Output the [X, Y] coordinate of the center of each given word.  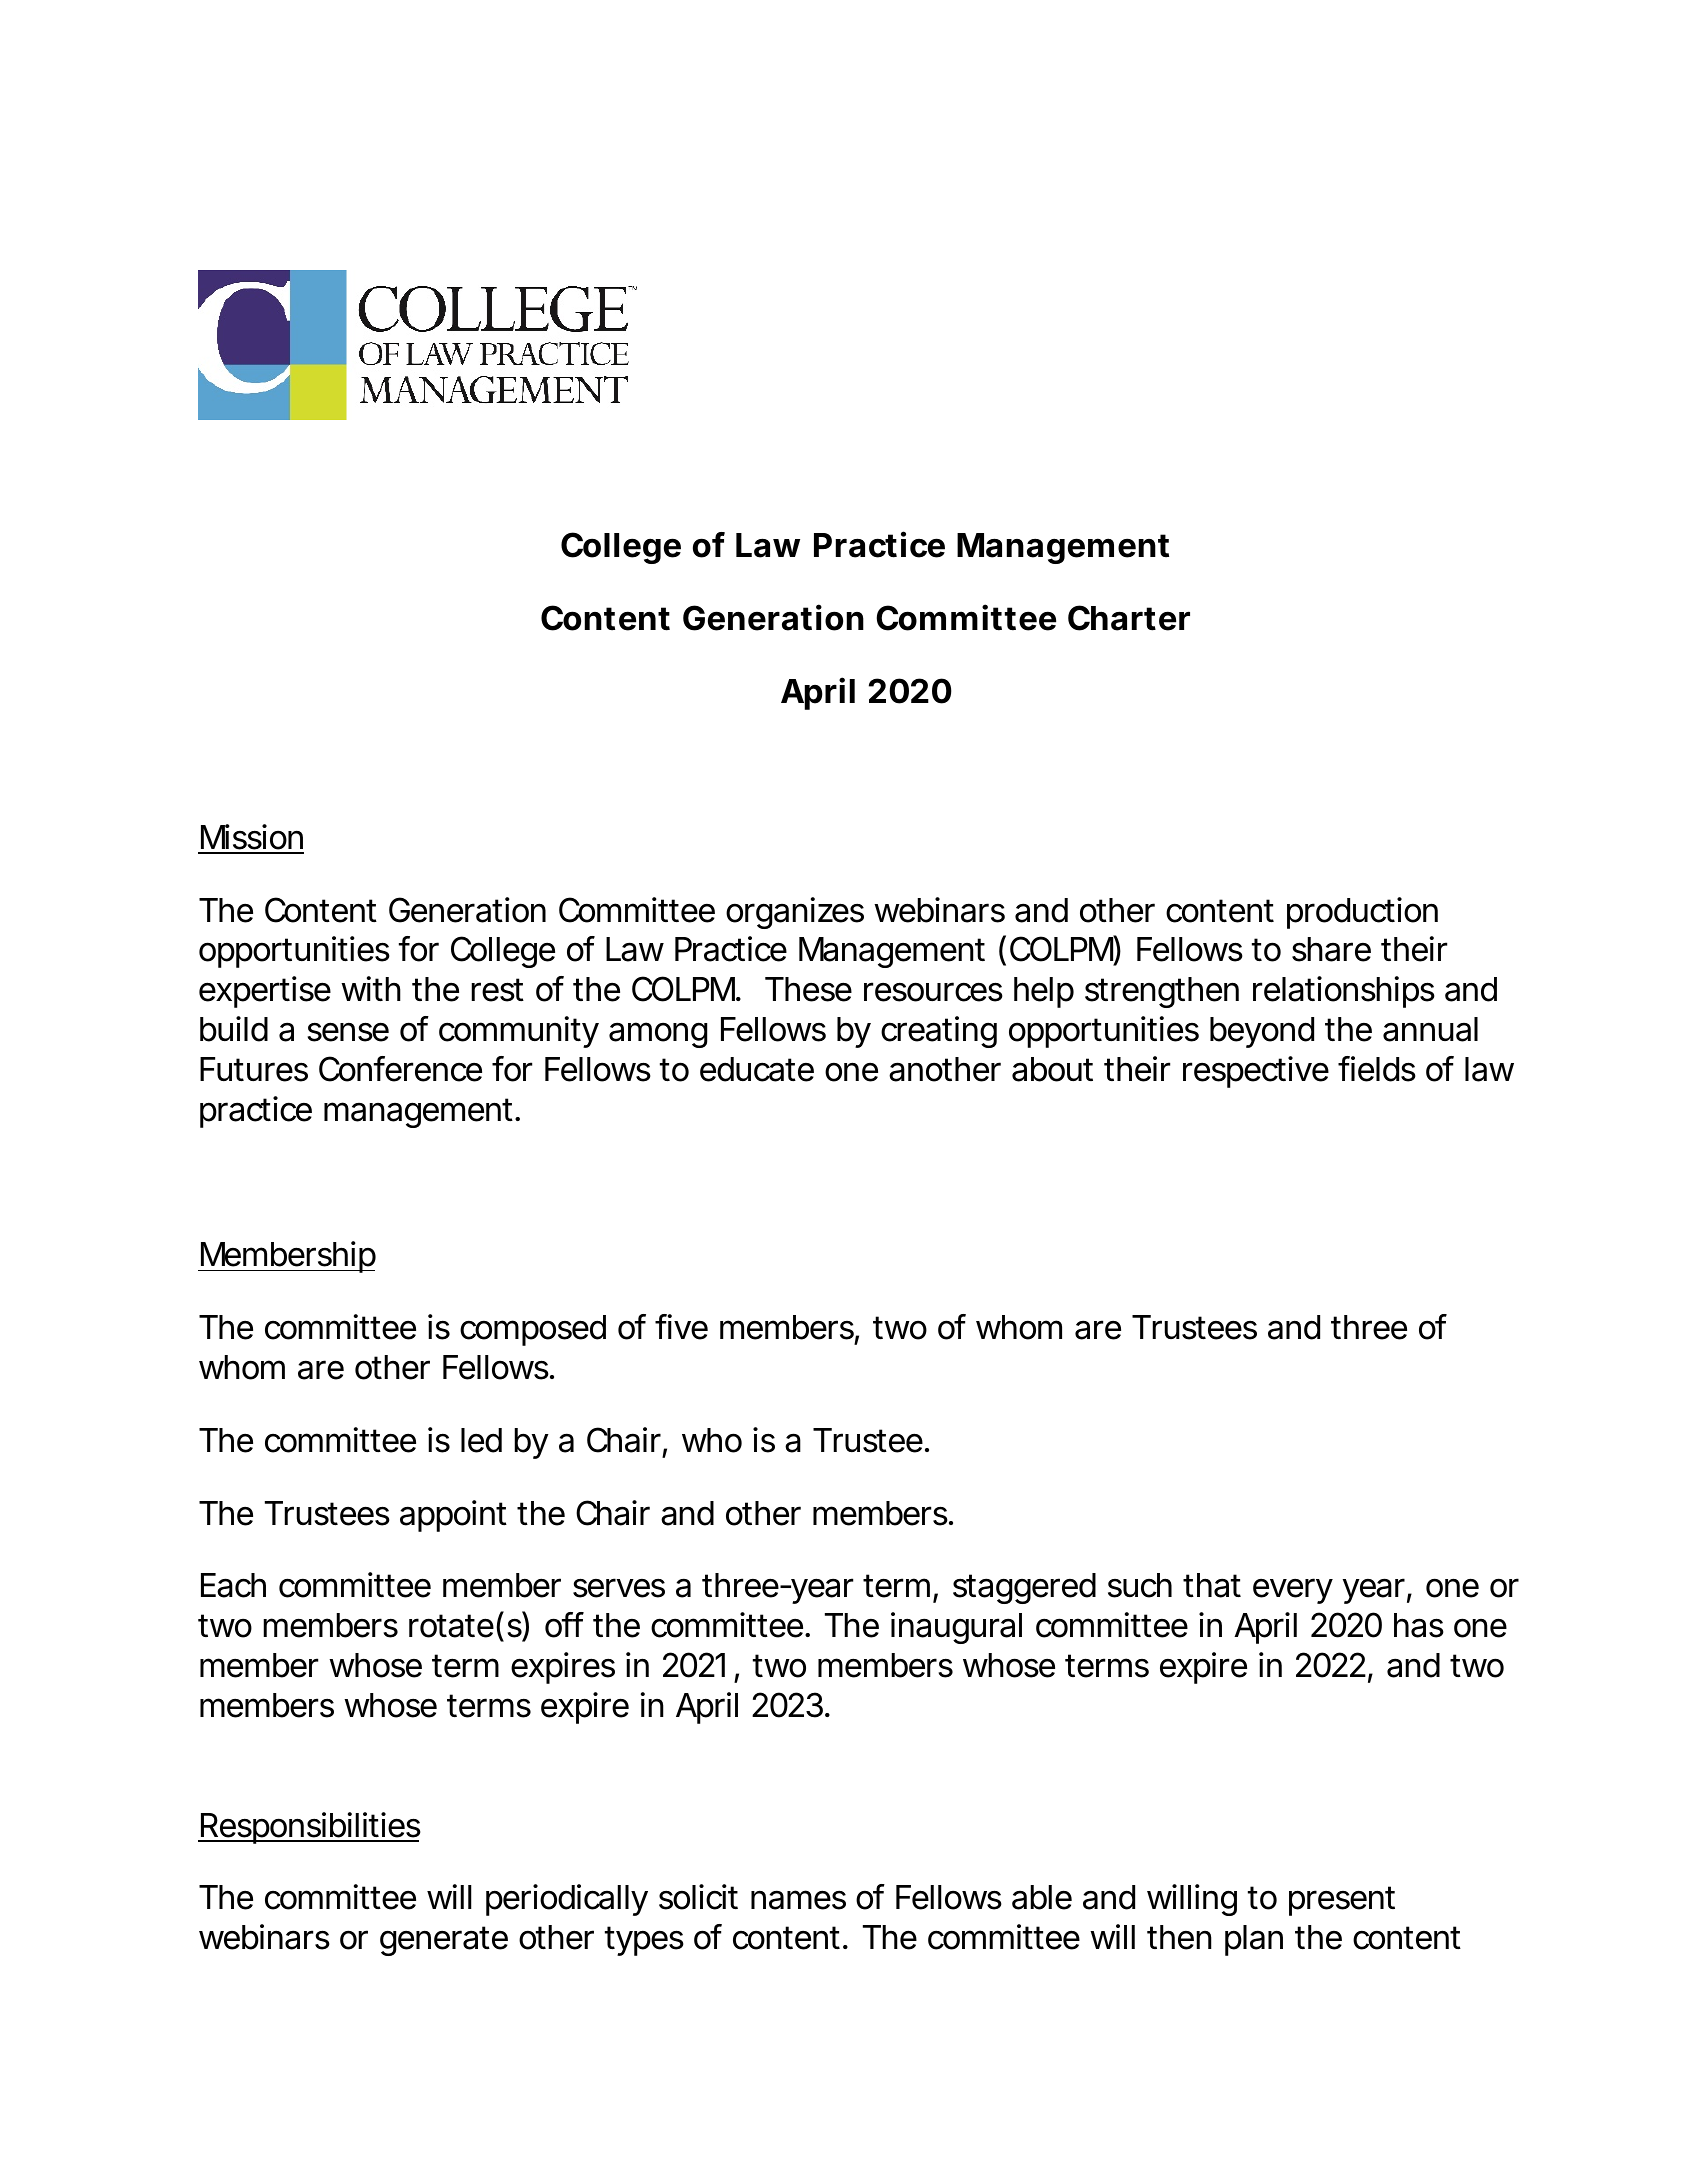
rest [497, 990]
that [1212, 1585]
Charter [1129, 618]
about [1052, 1069]
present [1342, 1901]
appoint [453, 1516]
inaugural [956, 1628]
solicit [698, 1897]
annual [1430, 1029]
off [564, 1625]
